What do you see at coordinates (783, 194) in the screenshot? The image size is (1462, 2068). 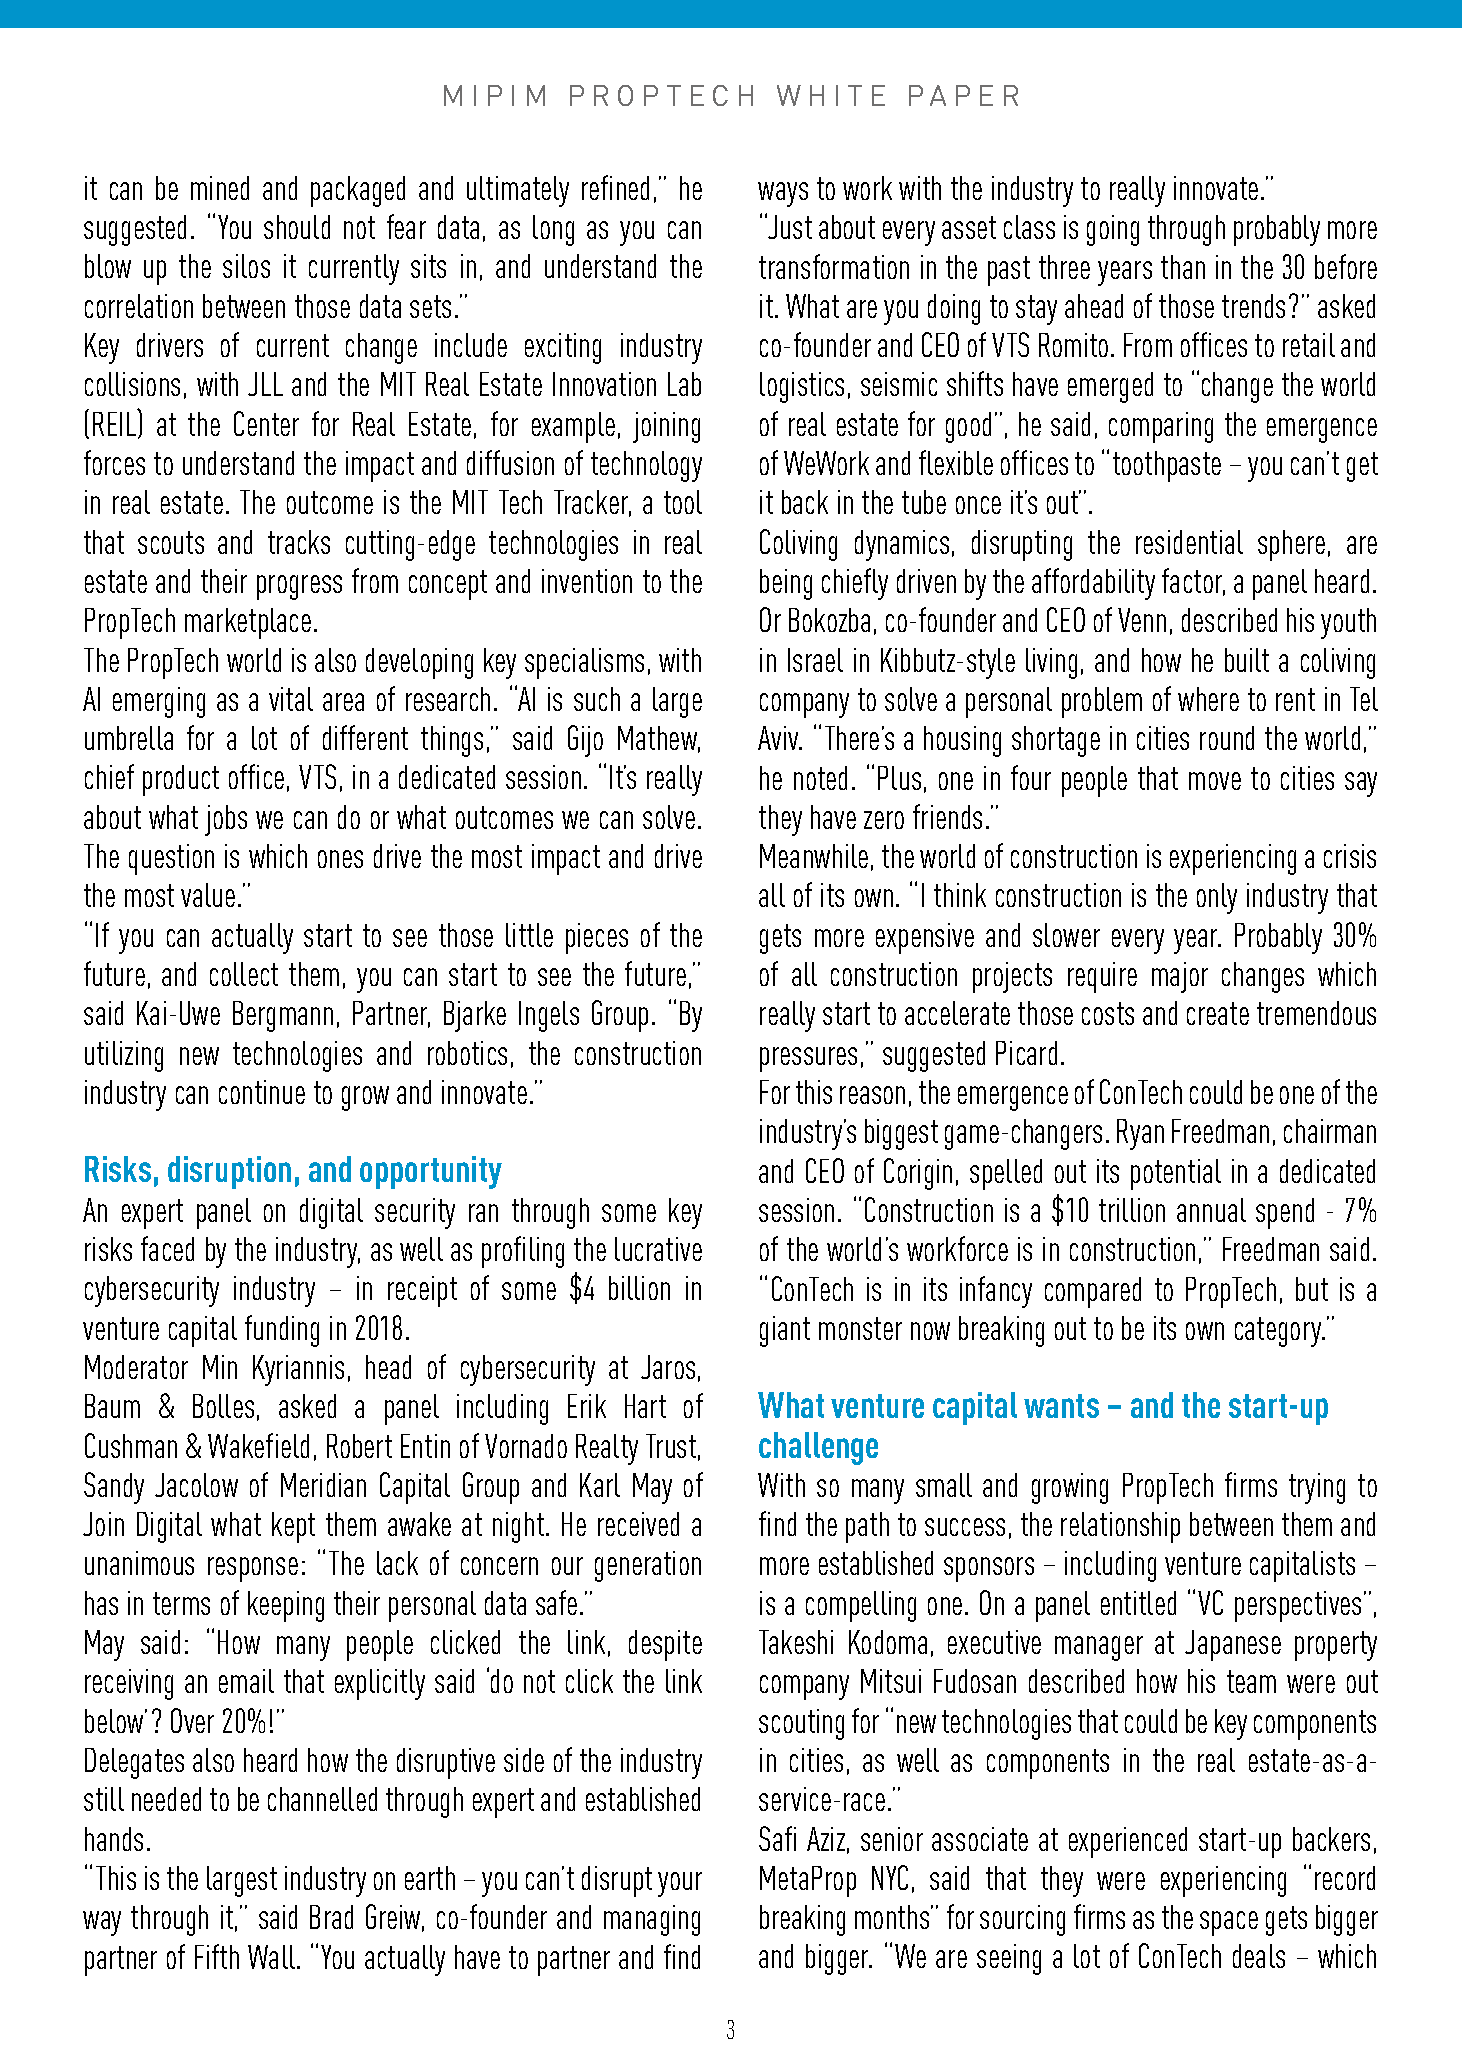 I see `ways` at bounding box center [783, 194].
